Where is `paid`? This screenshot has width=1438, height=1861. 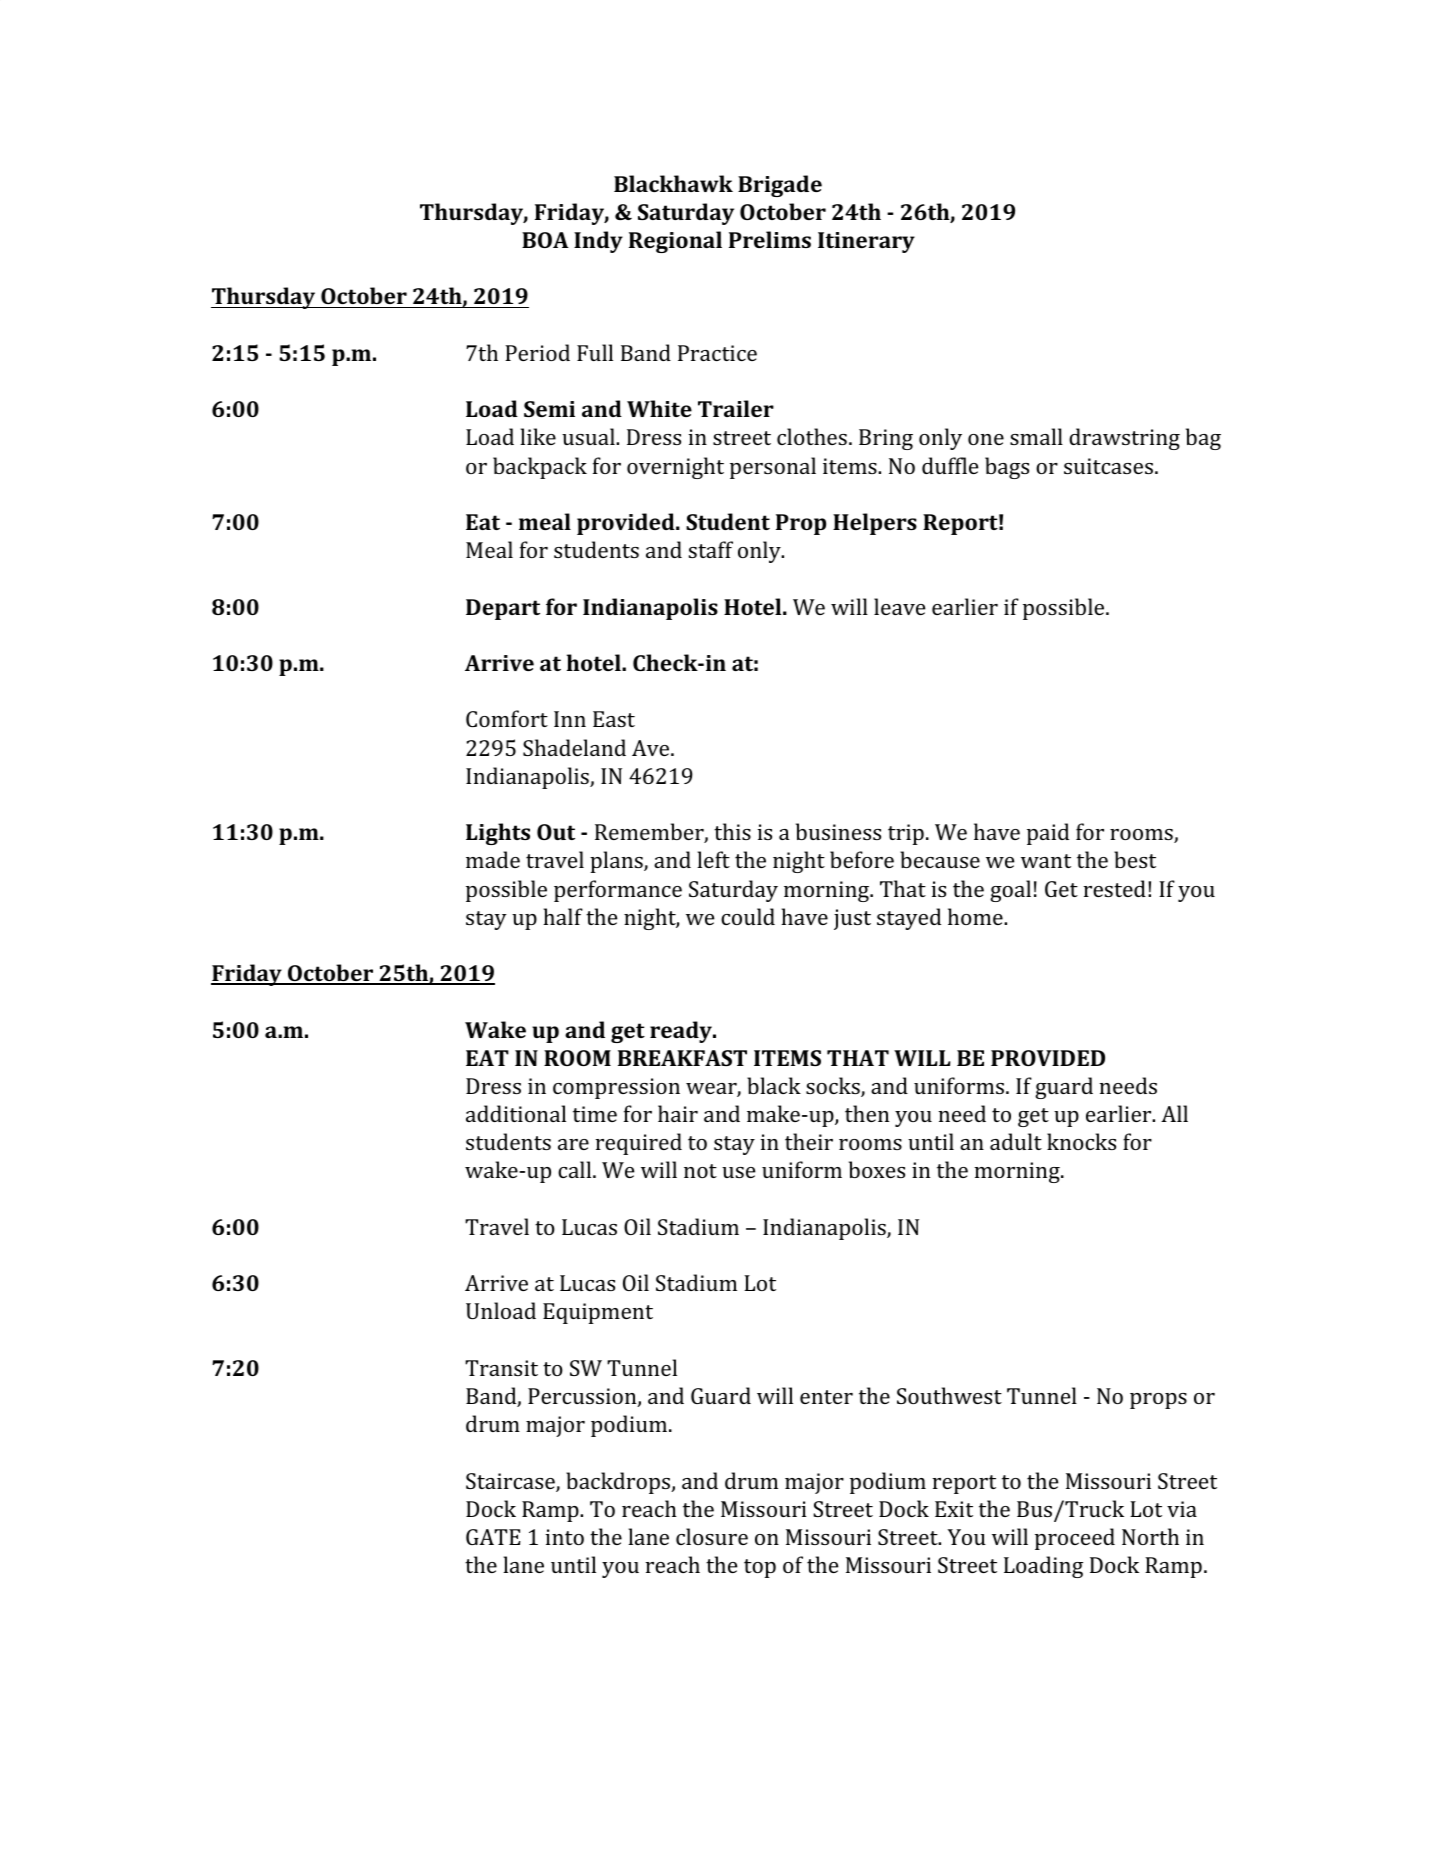 paid is located at coordinates (1048, 834).
